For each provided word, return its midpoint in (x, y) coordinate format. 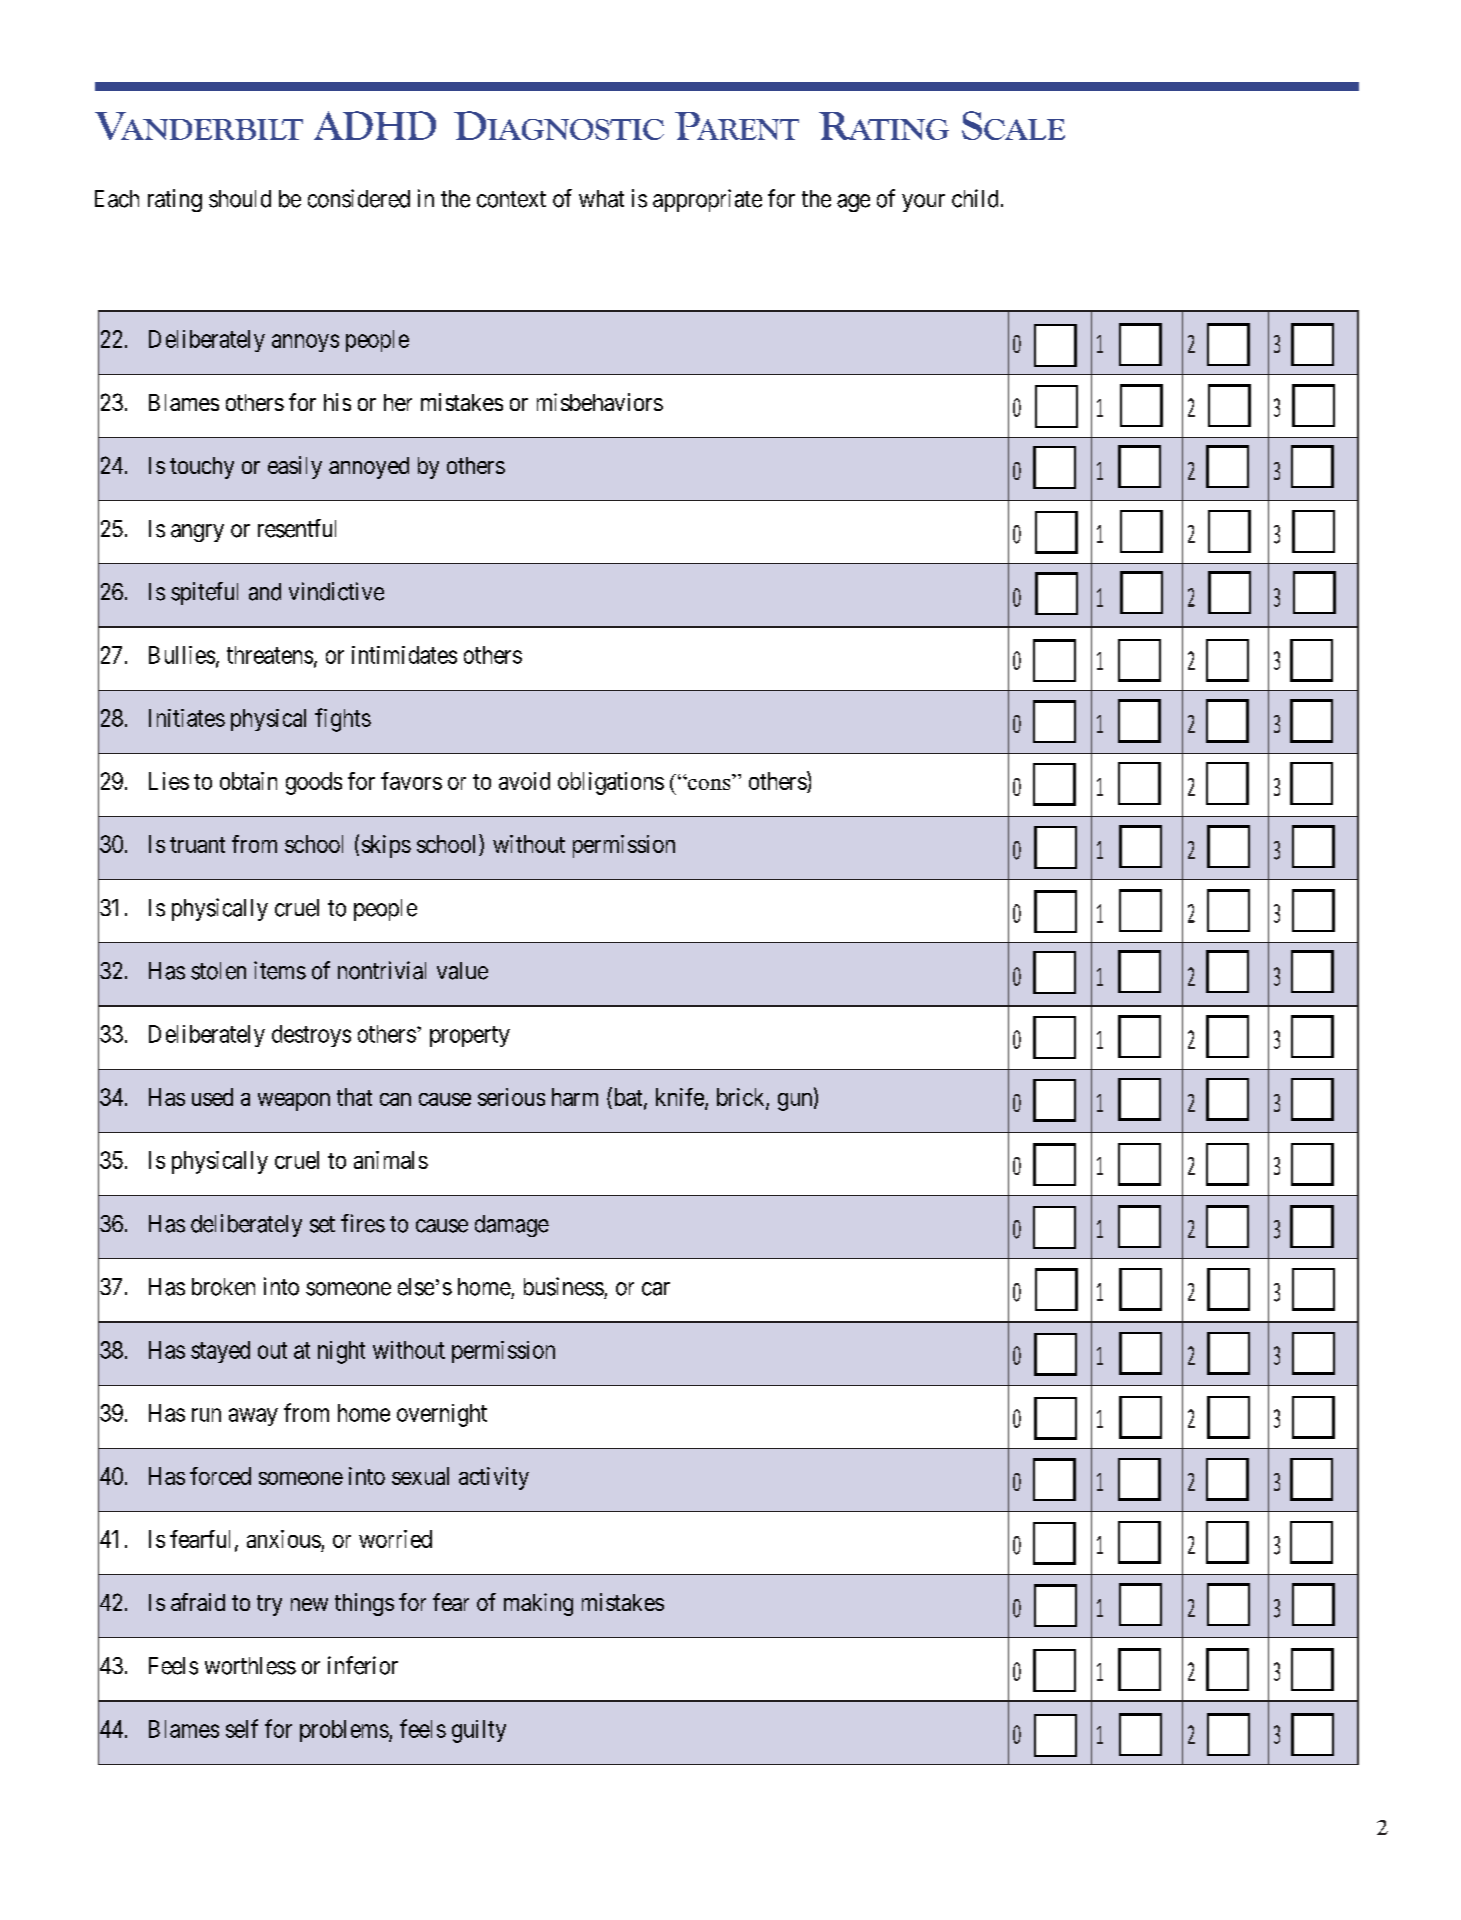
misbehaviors (600, 402)
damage (512, 1226)
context (511, 199)
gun (796, 1102)
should (240, 199)
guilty (479, 1731)
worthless (250, 1666)
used (212, 1097)
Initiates (187, 718)
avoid (524, 781)
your (923, 203)
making (538, 1604)
